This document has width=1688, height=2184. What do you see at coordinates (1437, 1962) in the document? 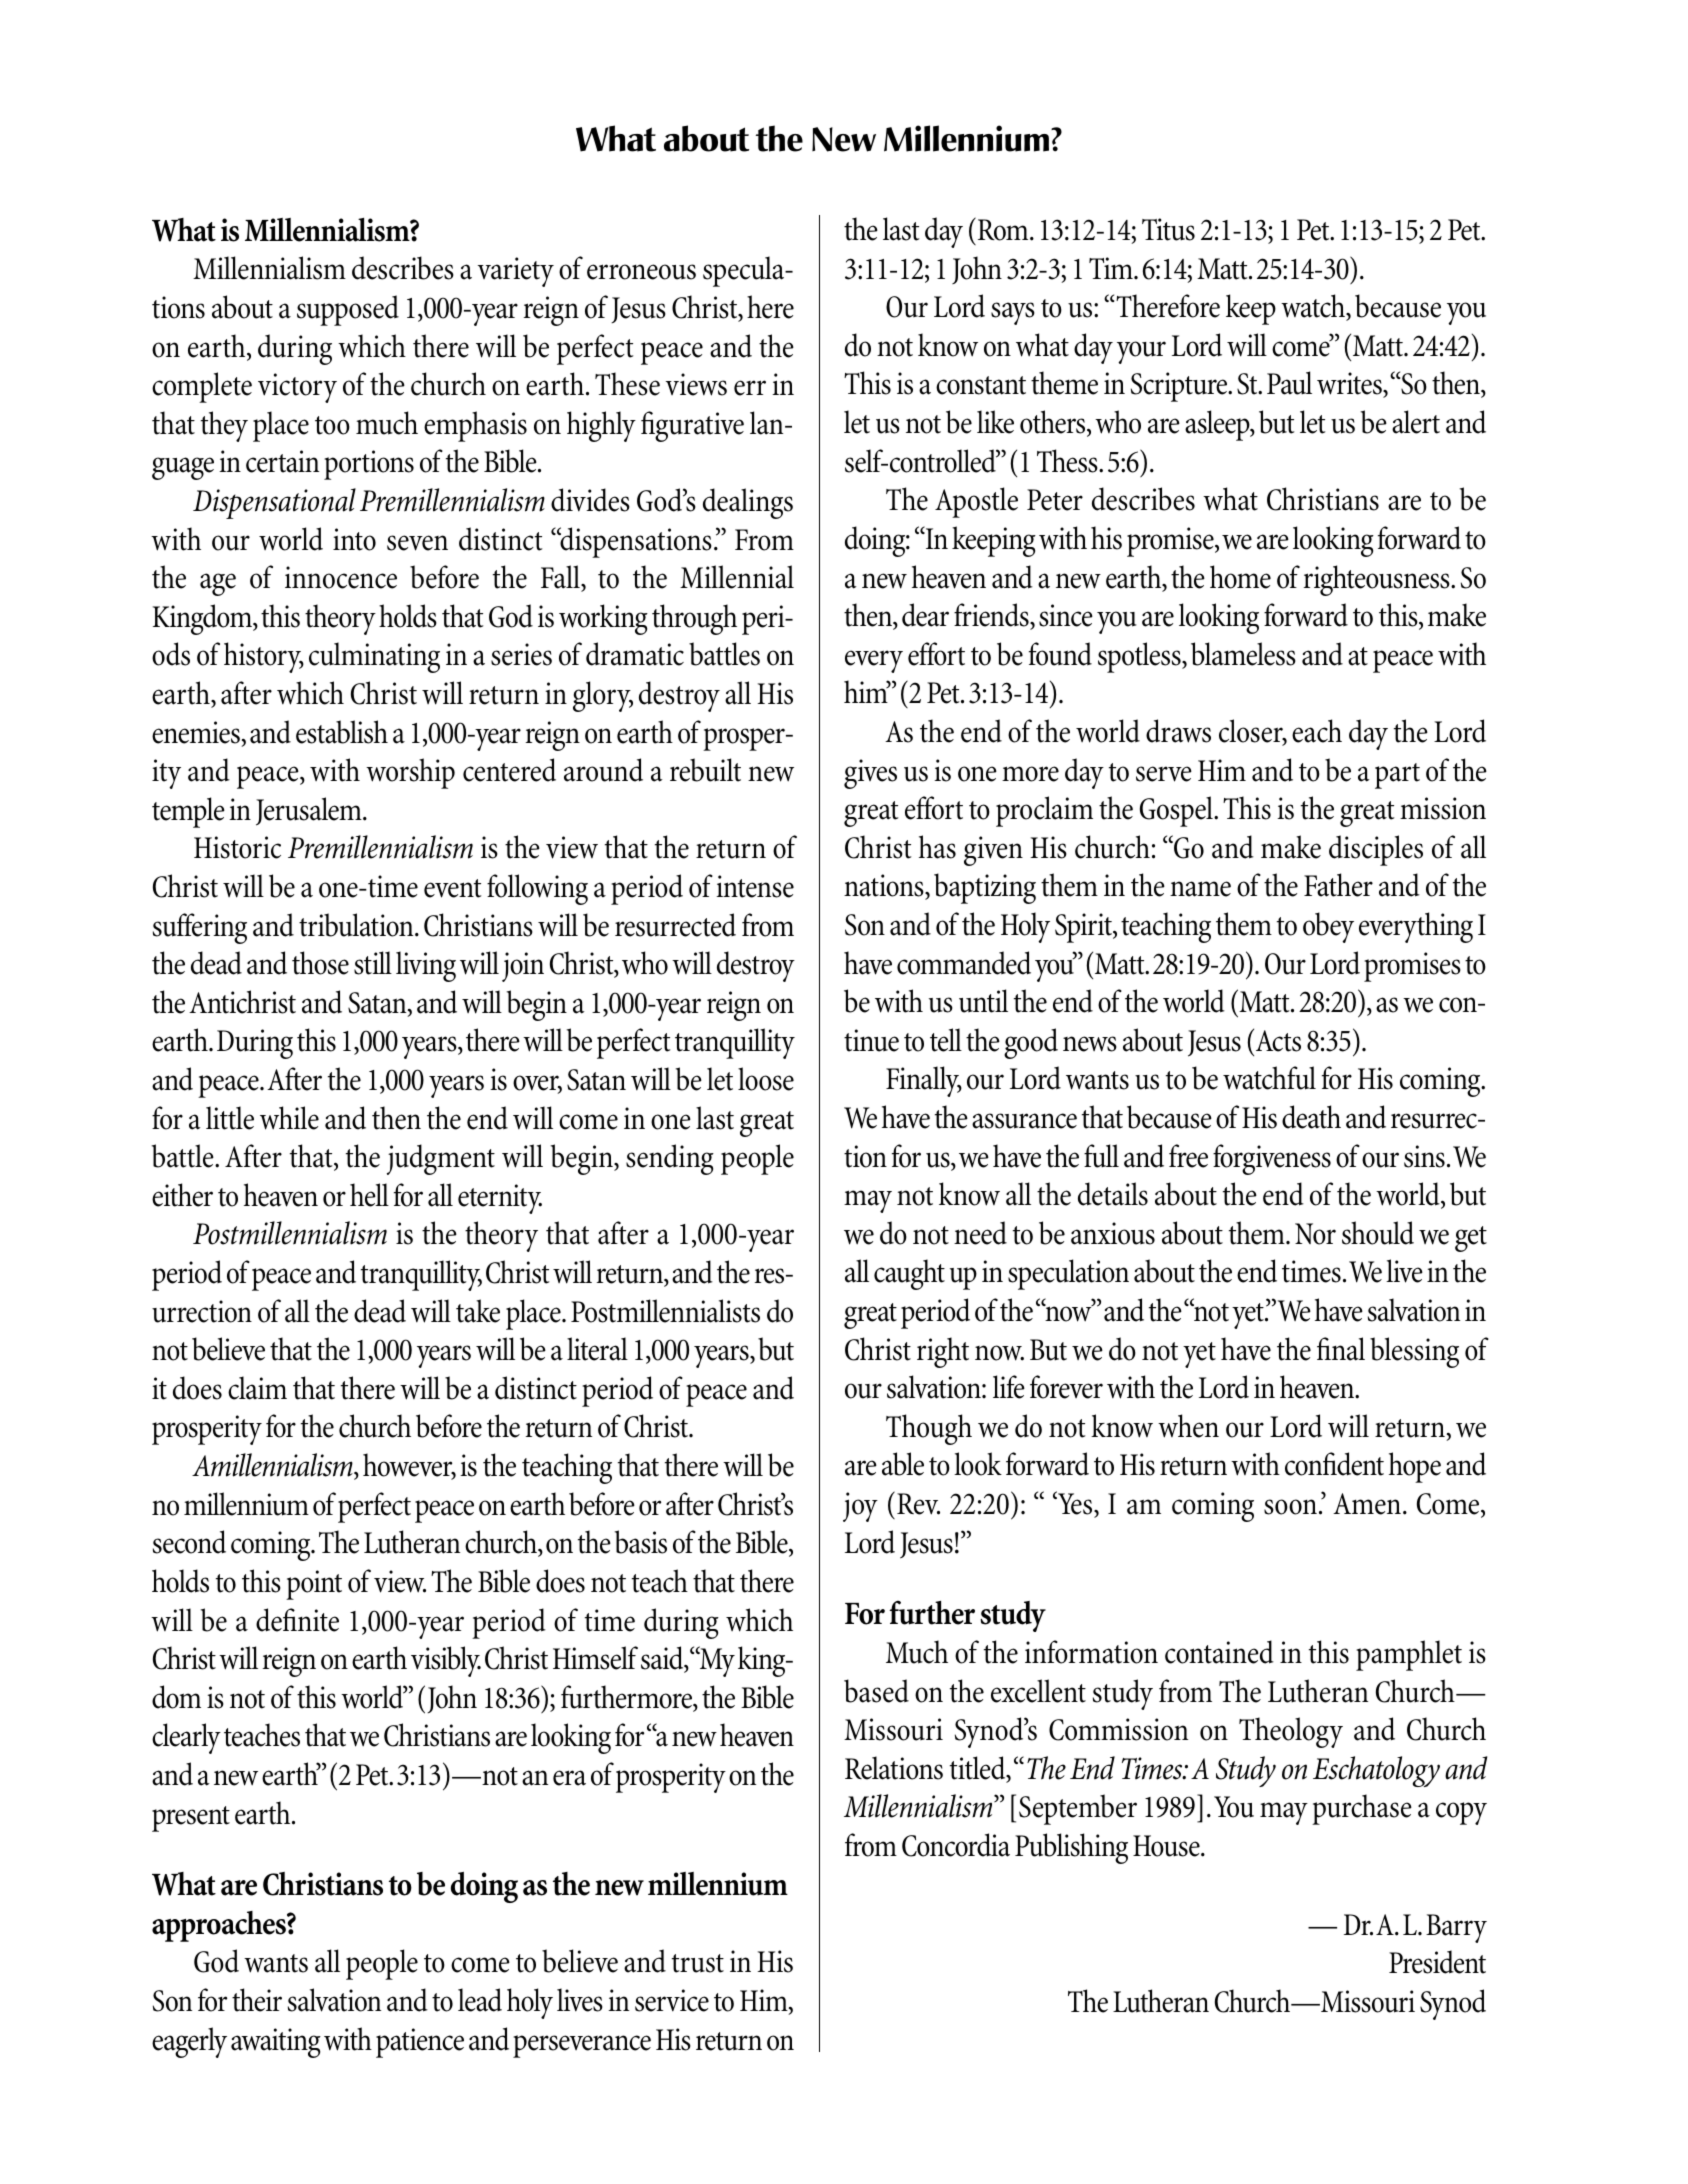
I see `President` at bounding box center [1437, 1962].
